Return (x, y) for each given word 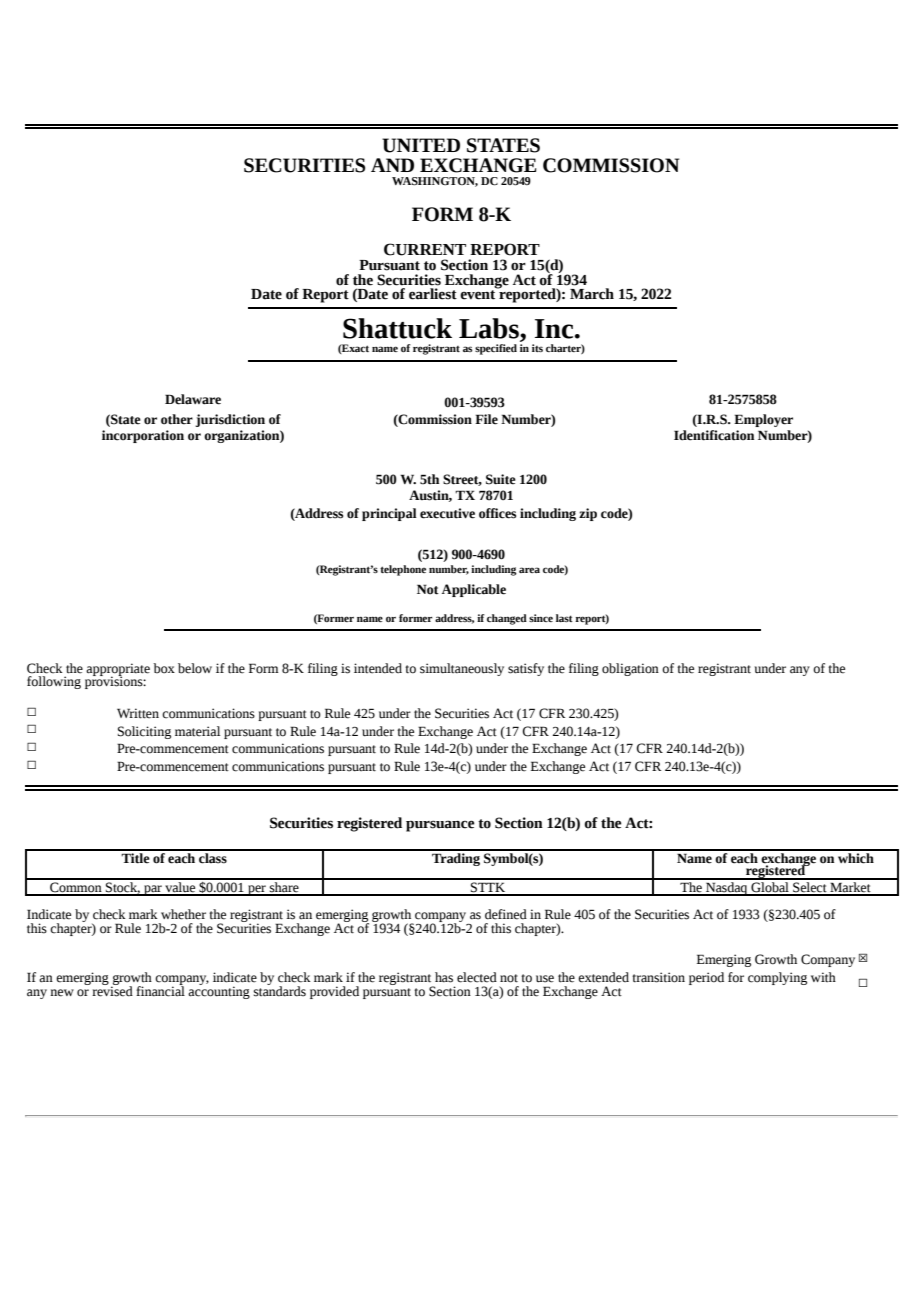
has (444, 977)
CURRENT (425, 249)
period (706, 978)
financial (160, 990)
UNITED (421, 145)
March (592, 294)
